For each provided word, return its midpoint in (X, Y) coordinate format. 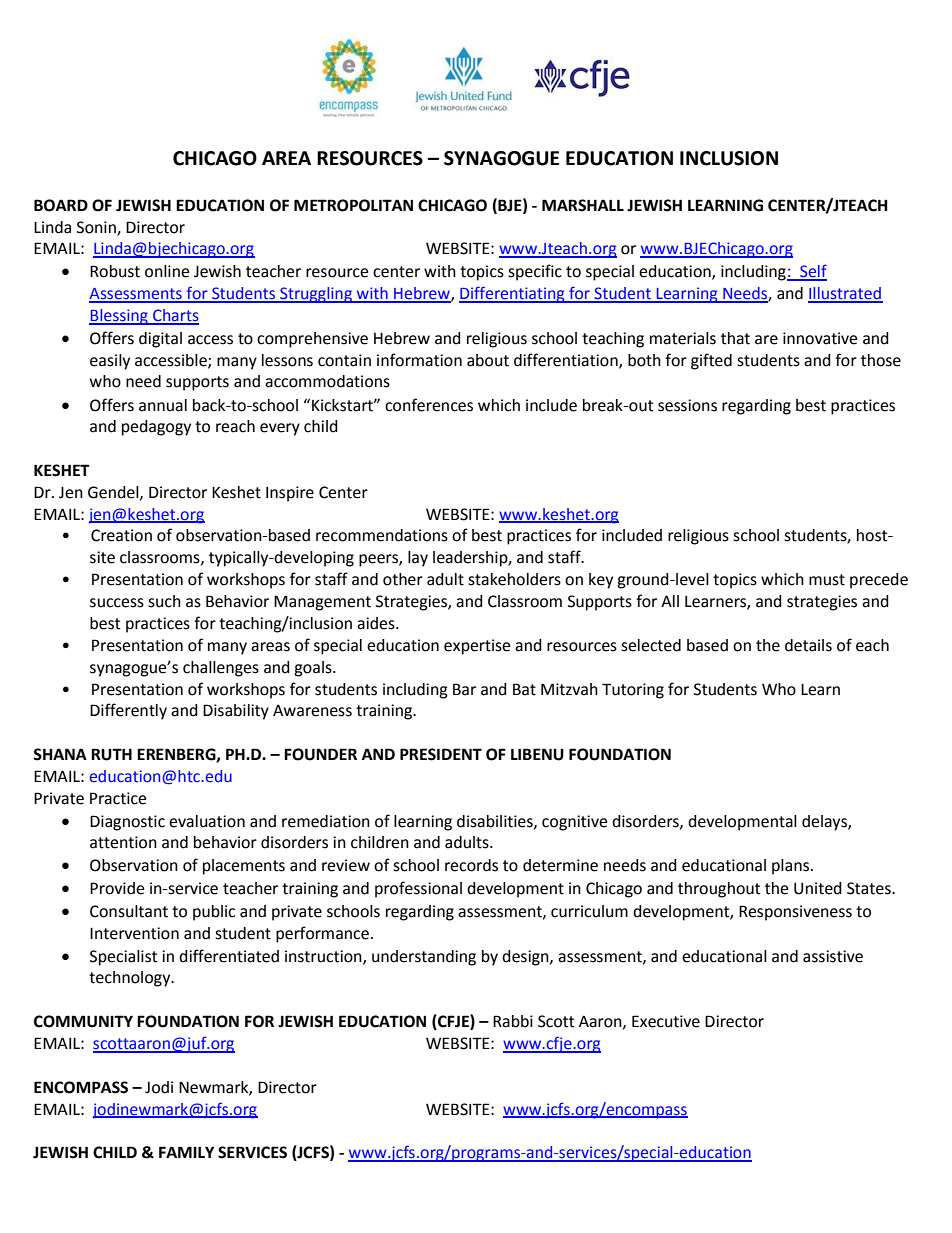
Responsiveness (795, 913)
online (167, 271)
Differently (128, 711)
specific (535, 272)
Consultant (129, 911)
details (808, 645)
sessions (687, 405)
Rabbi (513, 1021)
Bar (464, 689)
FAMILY (186, 1152)
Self (812, 272)
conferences (429, 405)
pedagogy (156, 428)
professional (418, 889)
